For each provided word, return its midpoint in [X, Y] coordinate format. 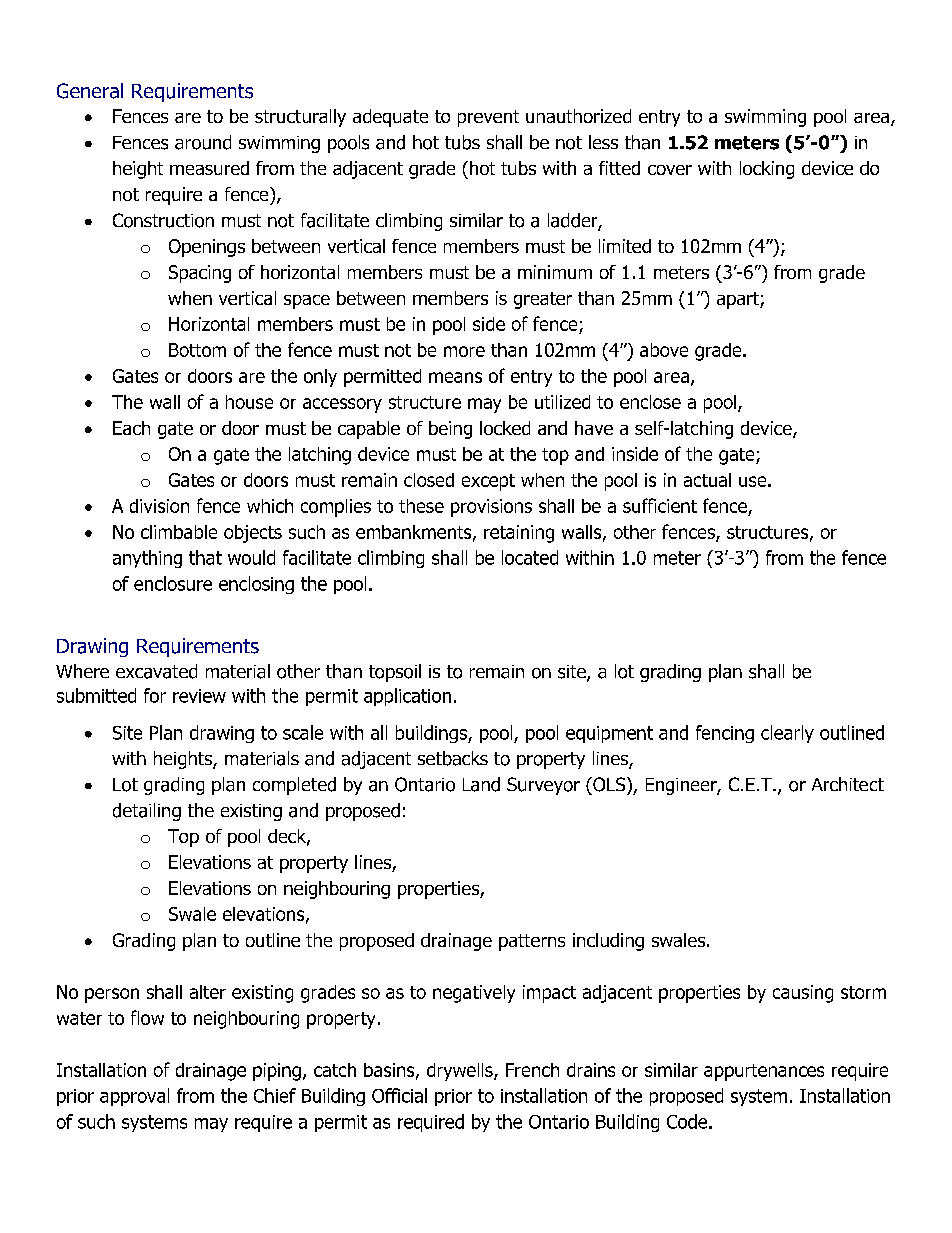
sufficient [660, 505]
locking [767, 170]
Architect [848, 784]
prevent [488, 118]
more [464, 351]
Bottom [197, 350]
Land [481, 784]
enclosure [173, 583]
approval [134, 1097]
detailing [147, 812]
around [203, 142]
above [664, 350]
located [530, 557]
